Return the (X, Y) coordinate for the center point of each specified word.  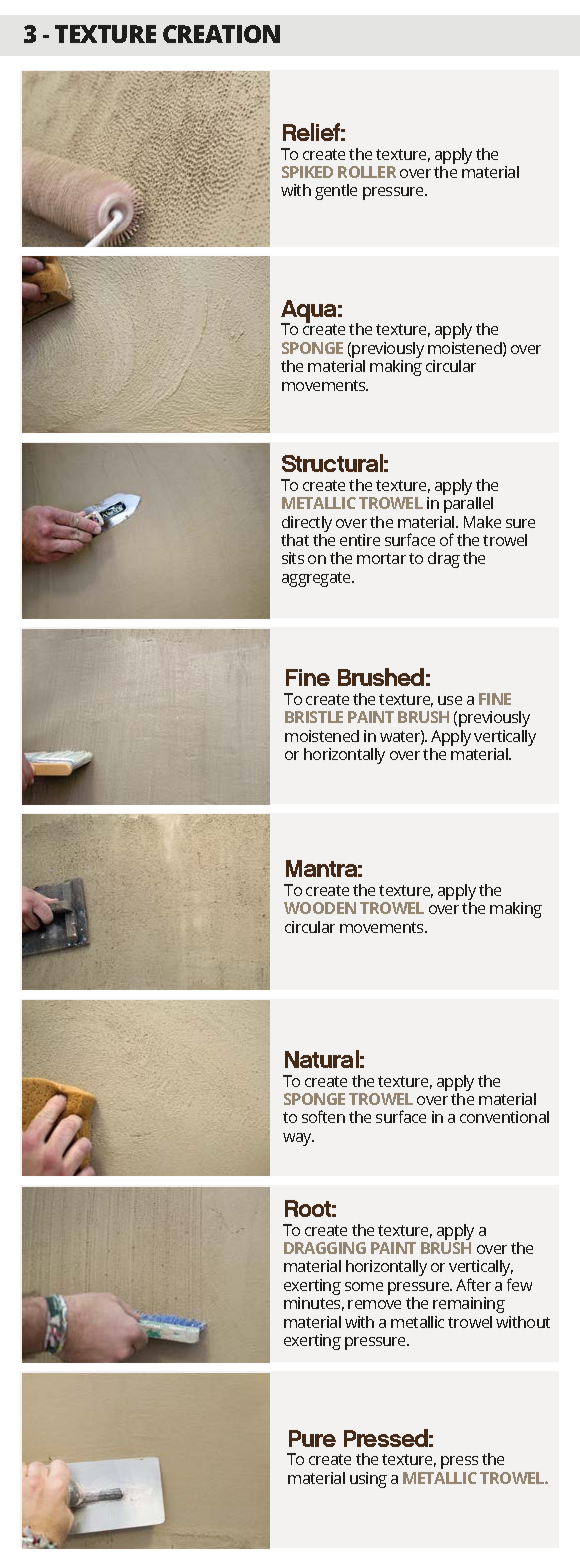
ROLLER (367, 172)
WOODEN (320, 908)
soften (323, 1116)
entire (360, 540)
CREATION (221, 34)
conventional (504, 1117)
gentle (336, 192)
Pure (312, 1438)
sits (293, 558)
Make (482, 522)
